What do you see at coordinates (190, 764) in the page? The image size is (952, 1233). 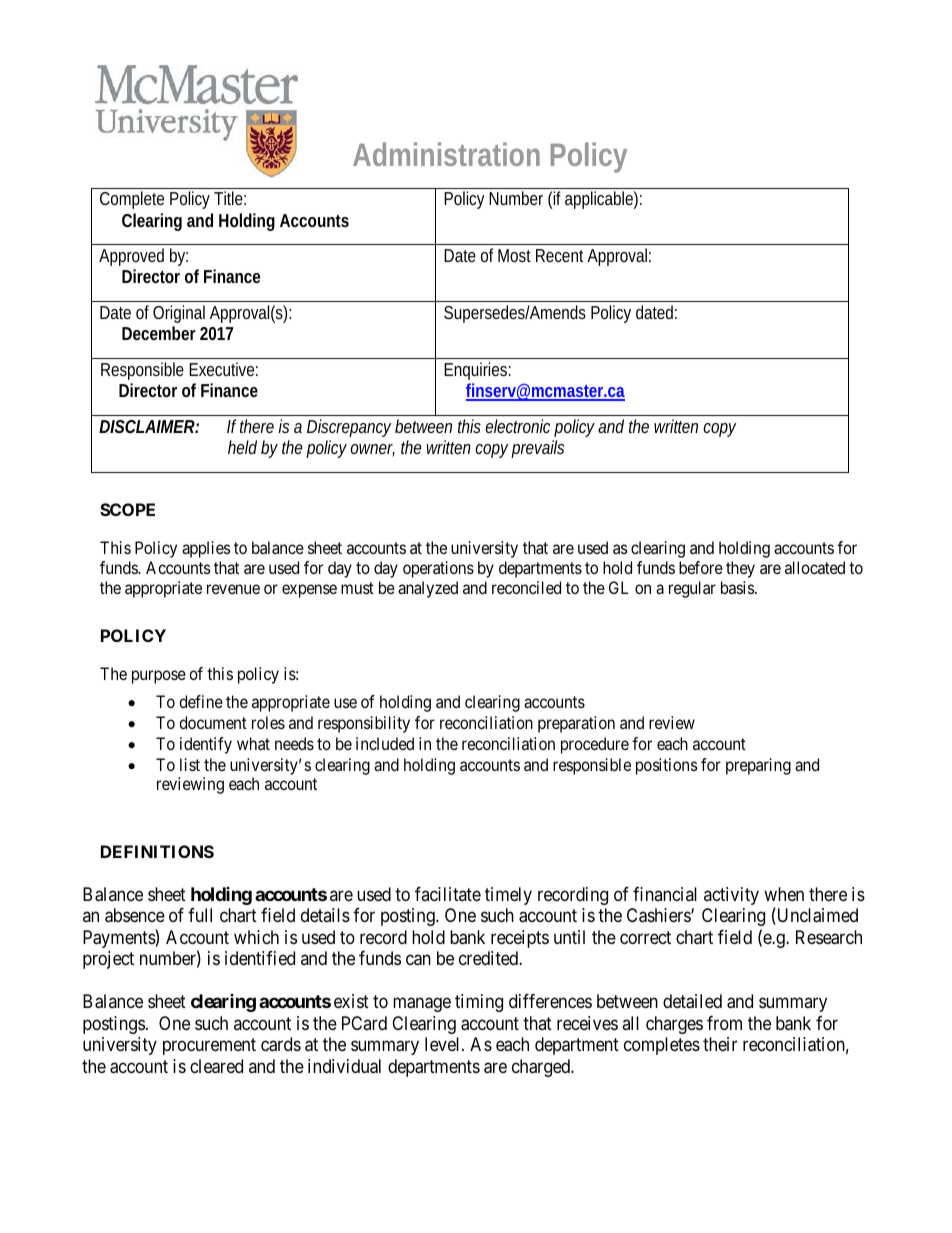 I see `list` at bounding box center [190, 764].
